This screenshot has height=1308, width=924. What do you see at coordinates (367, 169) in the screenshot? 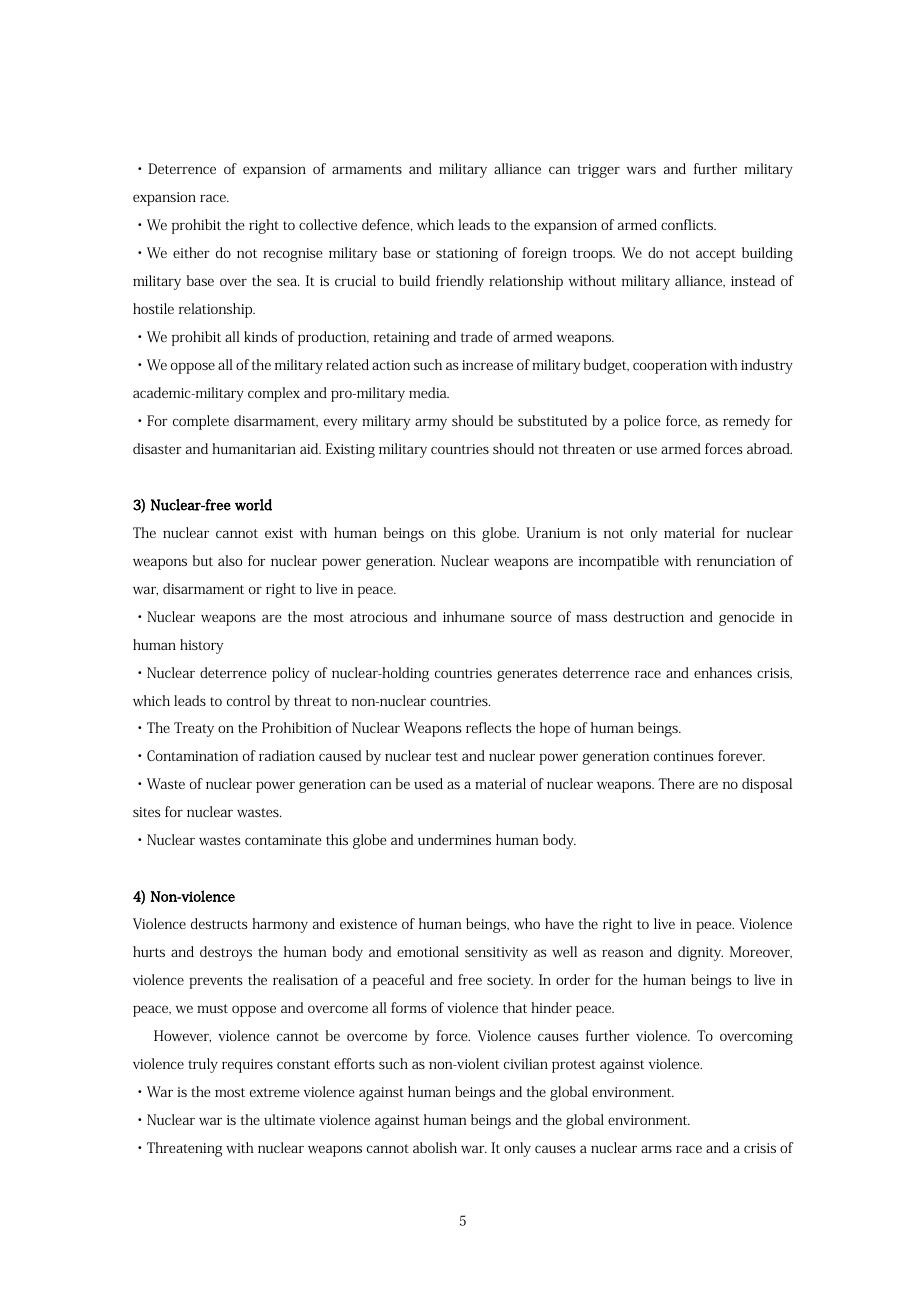
I see `armaments` at bounding box center [367, 169].
